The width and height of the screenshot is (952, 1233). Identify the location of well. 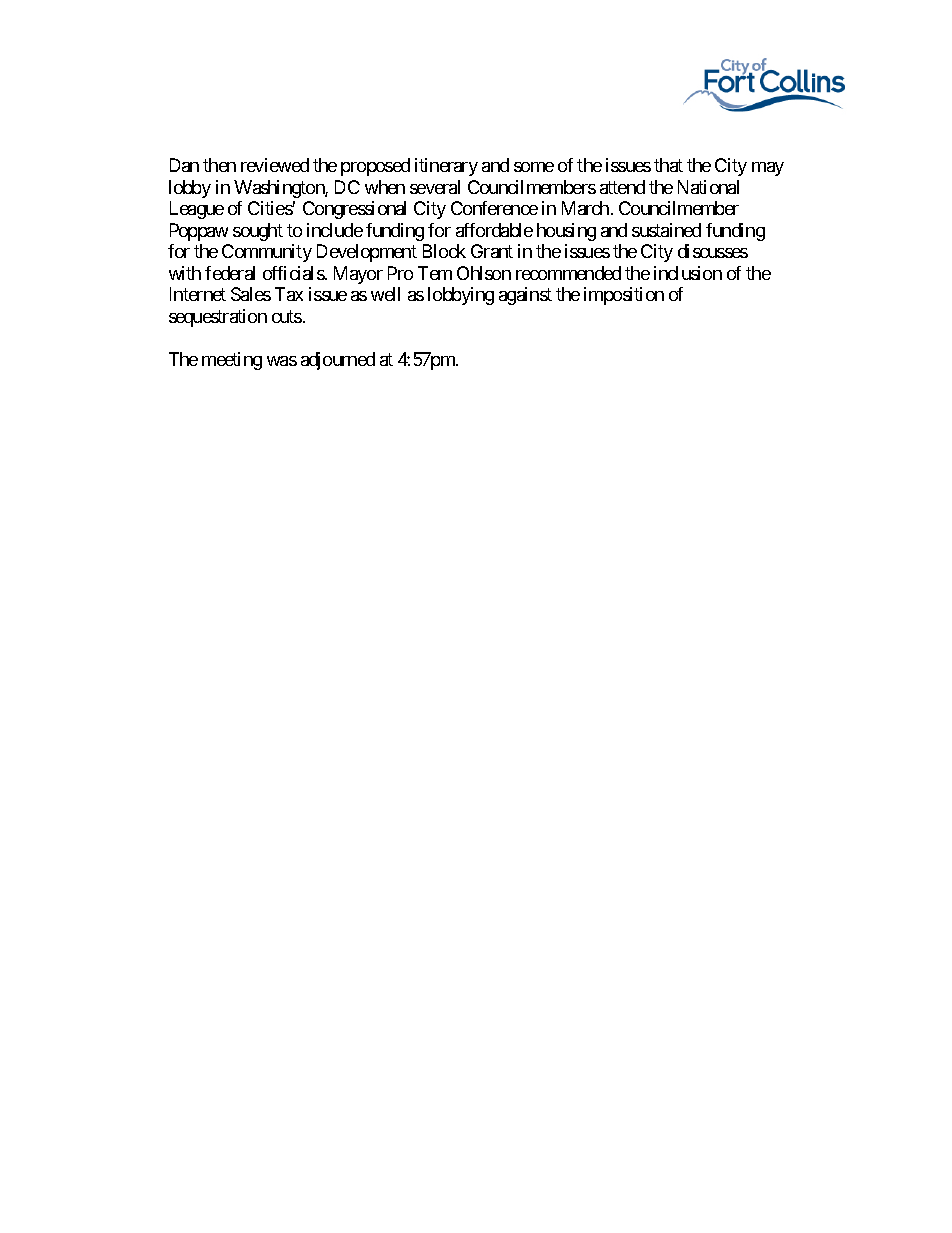
(385, 294).
